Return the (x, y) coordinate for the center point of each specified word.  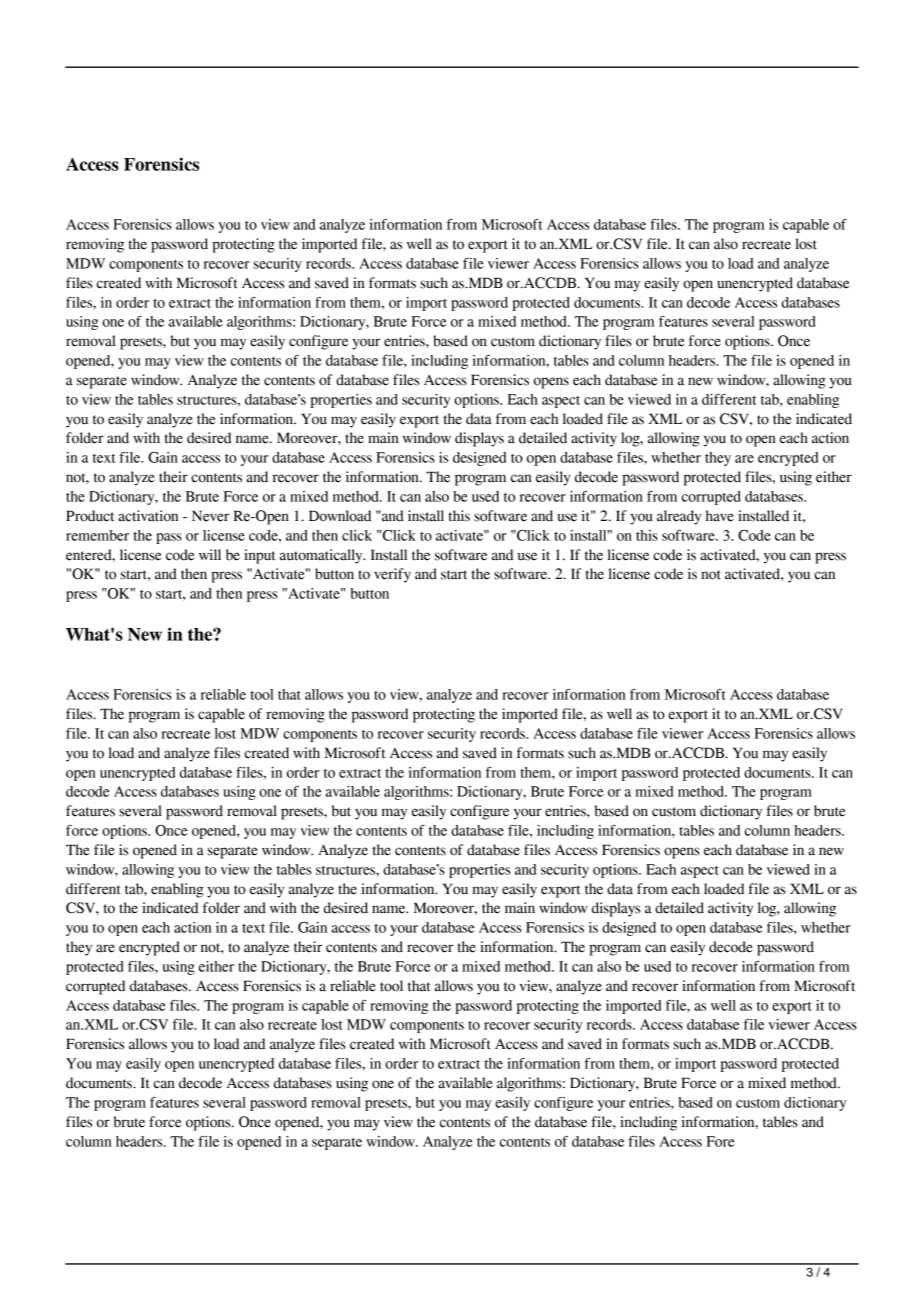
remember (97, 535)
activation (148, 516)
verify (392, 575)
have (720, 516)
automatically (322, 556)
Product (90, 516)
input (260, 556)
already (679, 517)
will (210, 554)
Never (210, 516)
